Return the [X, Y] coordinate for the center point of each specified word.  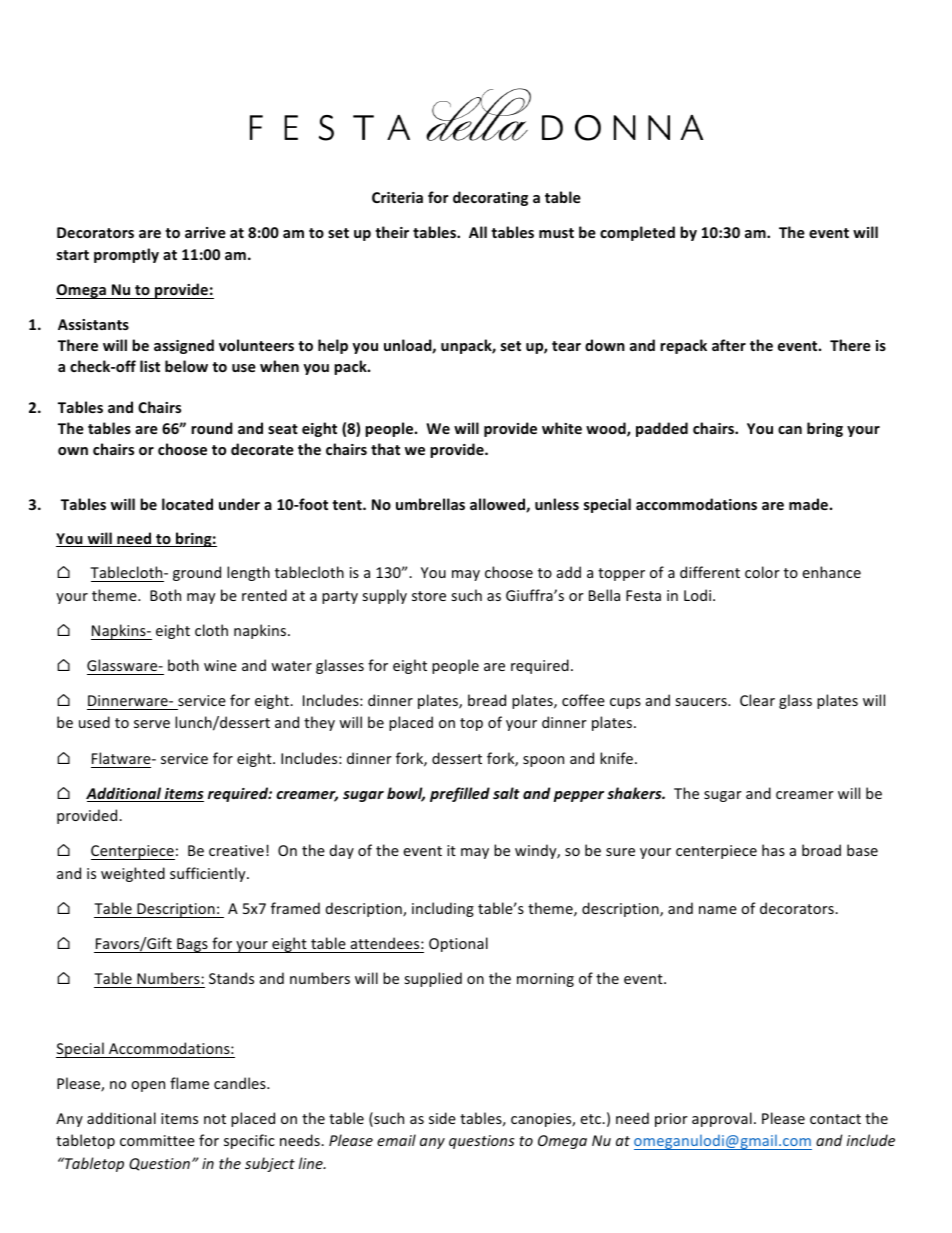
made [808, 504]
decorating [490, 198]
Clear [757, 700]
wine [220, 665]
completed [637, 233]
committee [157, 1140]
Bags [192, 945]
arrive [205, 232]
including [443, 909]
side [442, 1118]
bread [487, 700]
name [718, 910]
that [385, 449]
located [187, 504]
